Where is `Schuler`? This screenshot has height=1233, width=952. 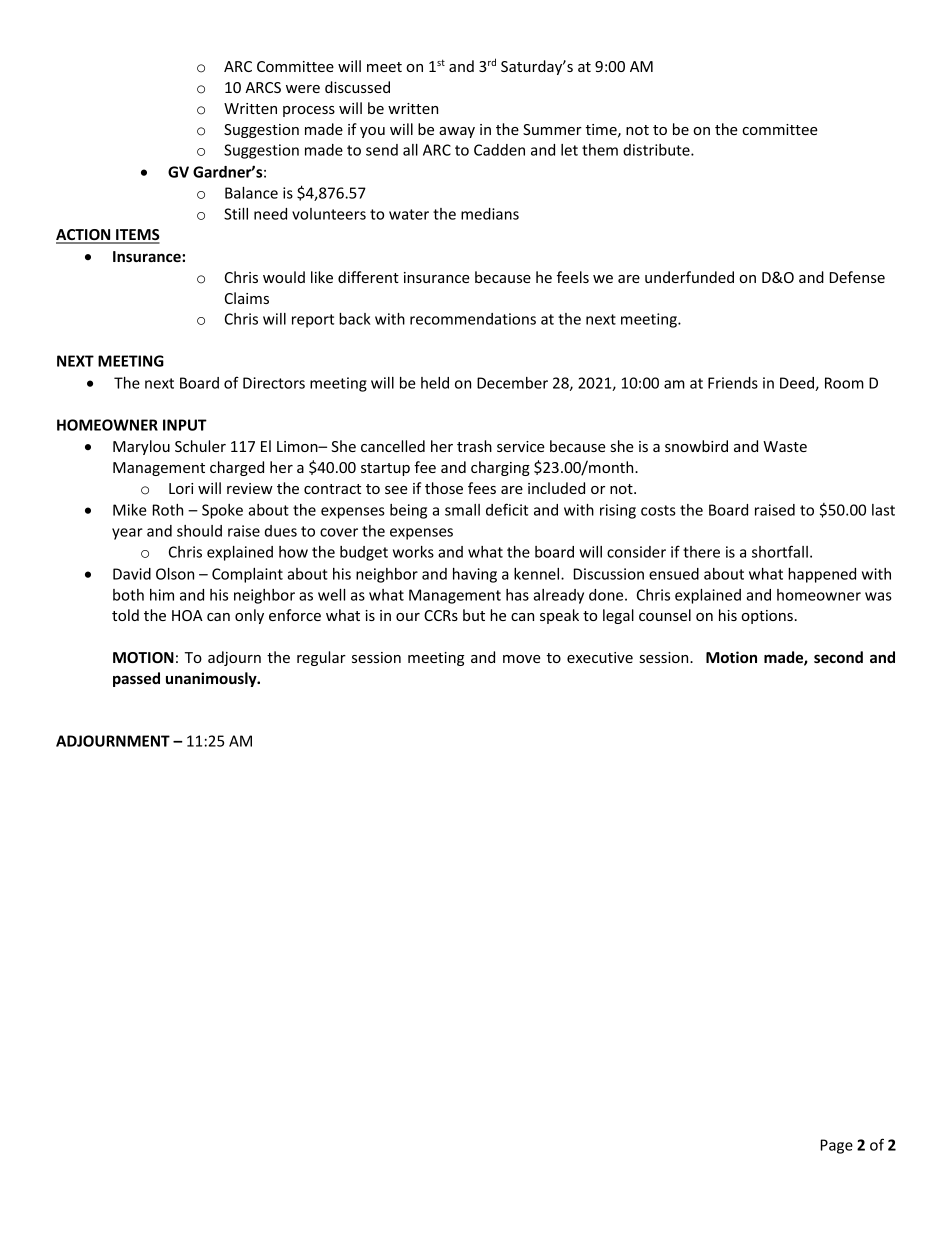
Schuler is located at coordinates (200, 446).
